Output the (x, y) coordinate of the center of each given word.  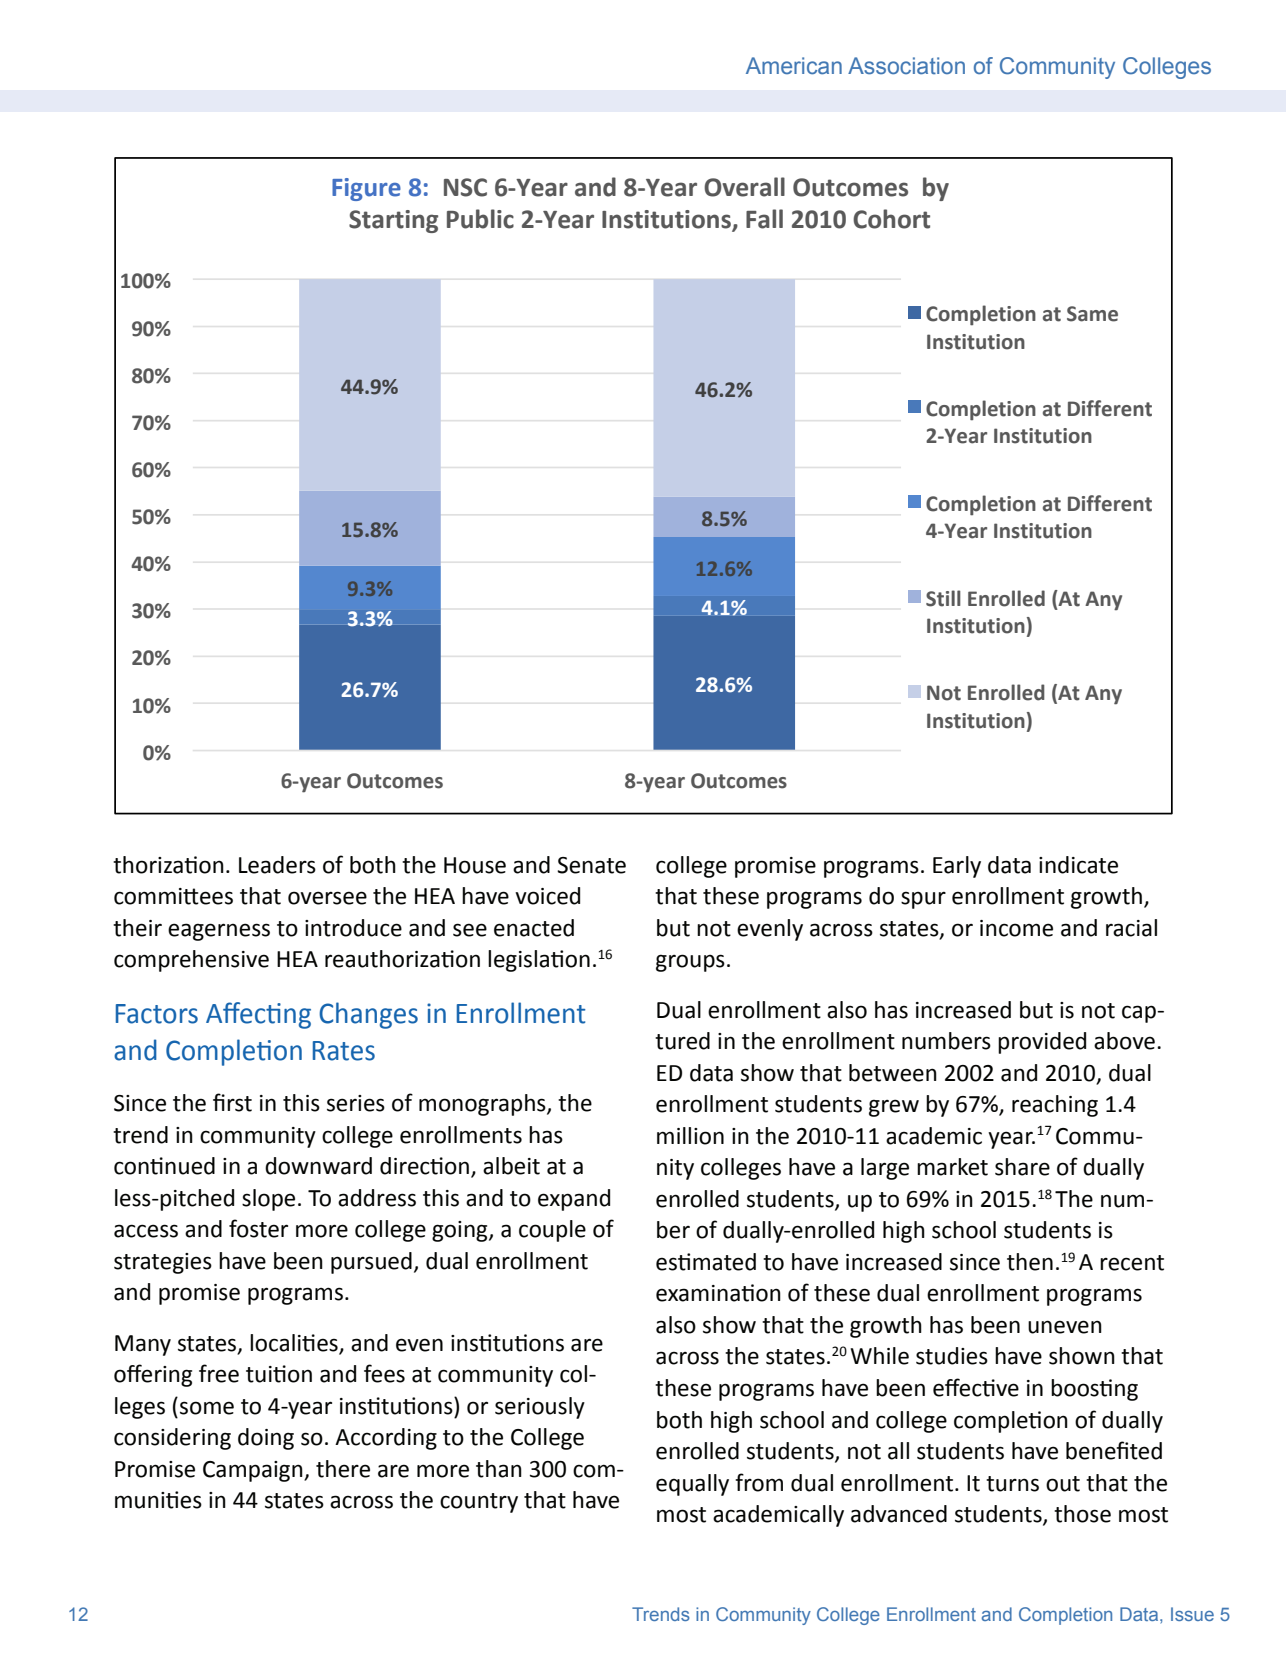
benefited (1114, 1450)
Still (943, 598)
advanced (899, 1514)
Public (480, 219)
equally (692, 1485)
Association (906, 66)
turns (1012, 1484)
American (794, 66)
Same (1092, 314)
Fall (764, 219)
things (838, 898)
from (759, 1482)
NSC (465, 187)
